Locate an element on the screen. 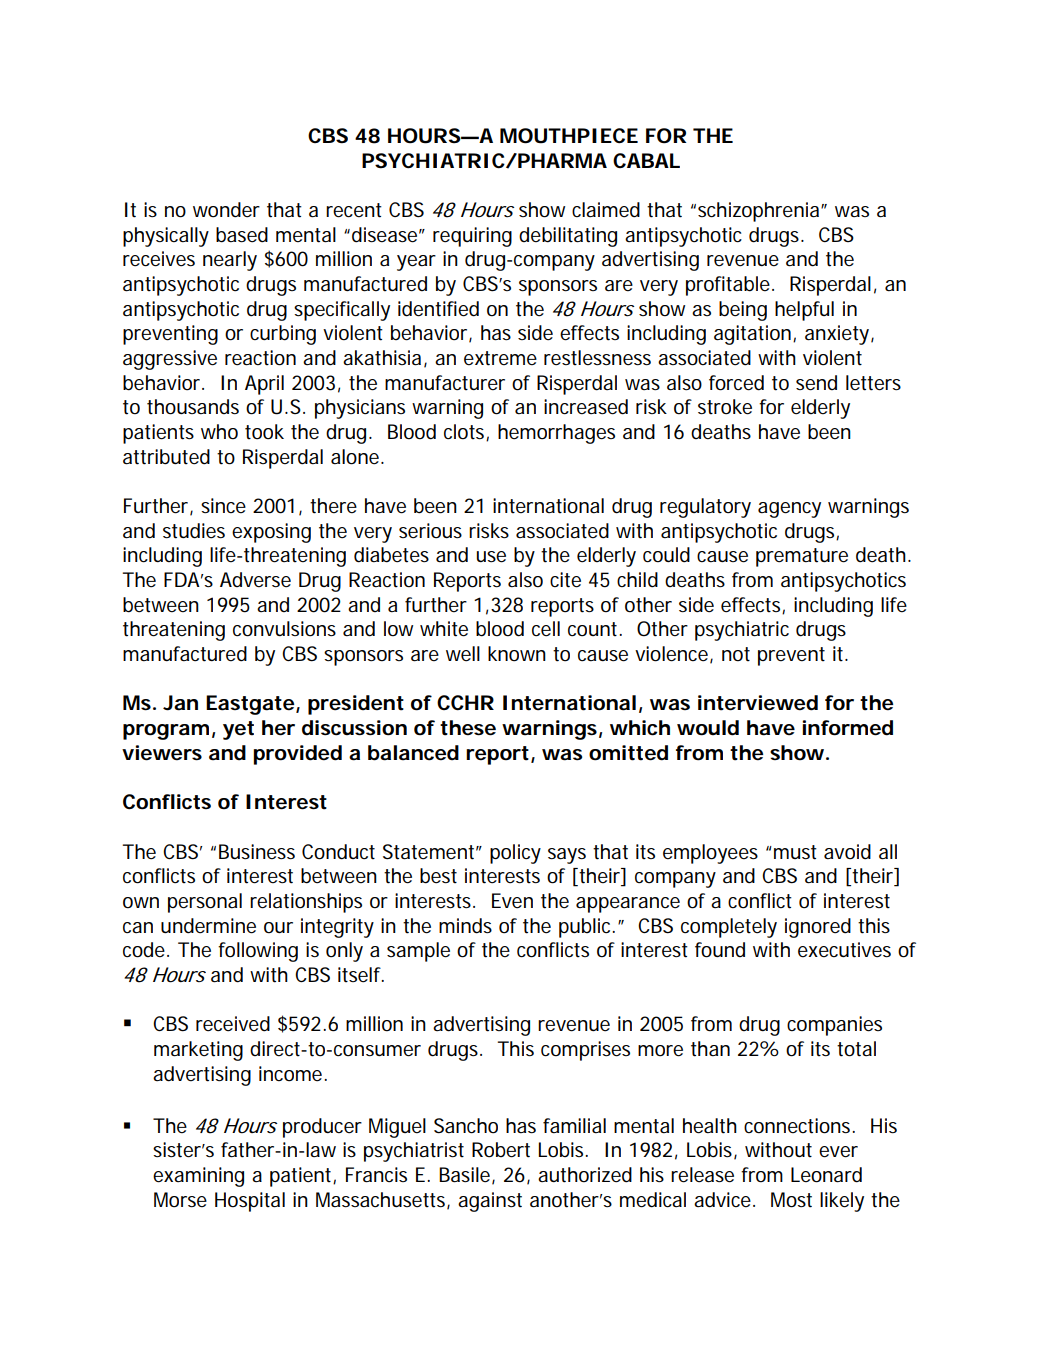 The height and width of the screenshot is (1349, 1042). examining is located at coordinates (198, 1177).
